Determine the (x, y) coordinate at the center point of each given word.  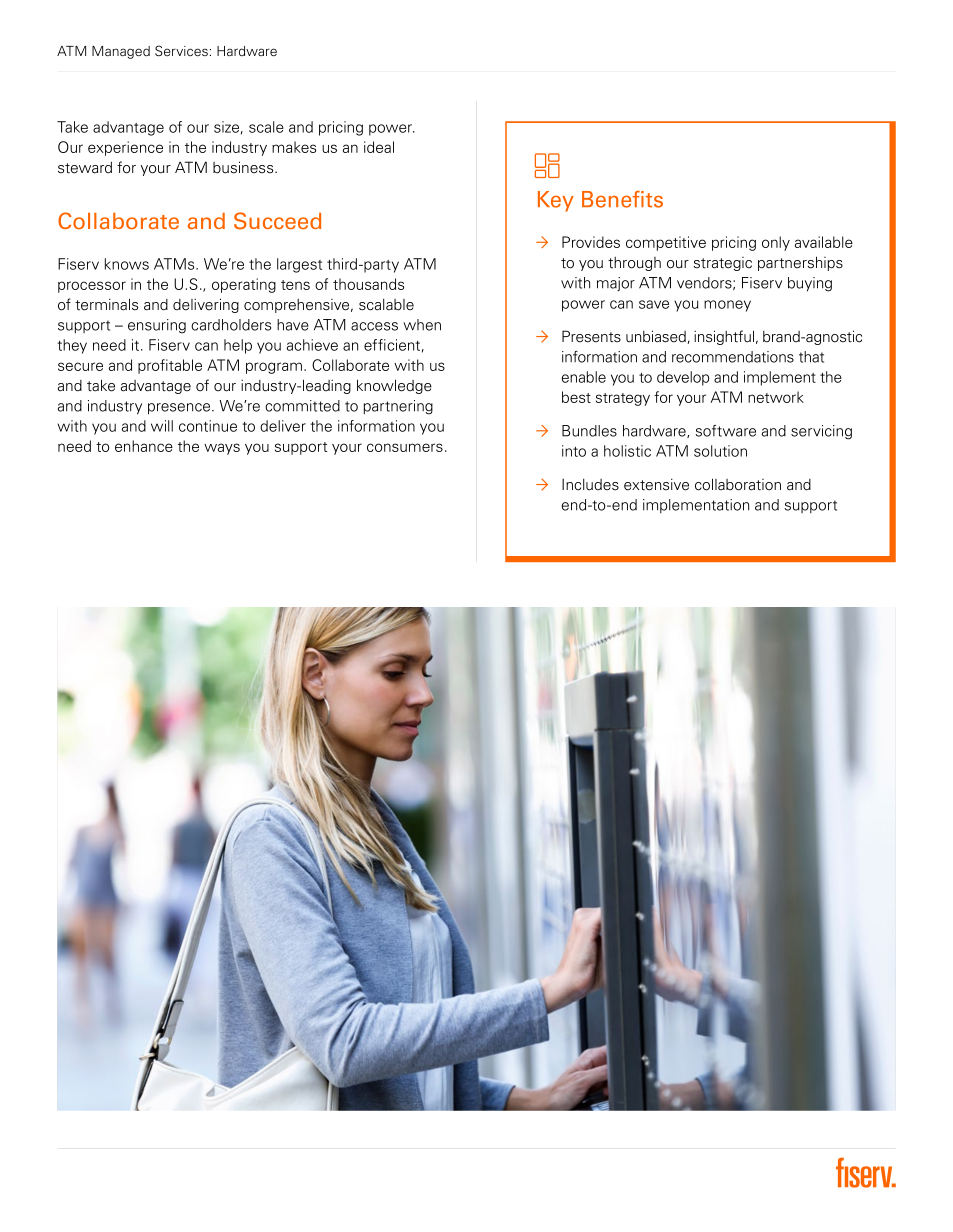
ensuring (157, 326)
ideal (379, 147)
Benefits (622, 199)
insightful (725, 337)
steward (85, 167)
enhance (144, 446)
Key (556, 201)
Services (181, 51)
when (422, 325)
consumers (405, 447)
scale (266, 127)
